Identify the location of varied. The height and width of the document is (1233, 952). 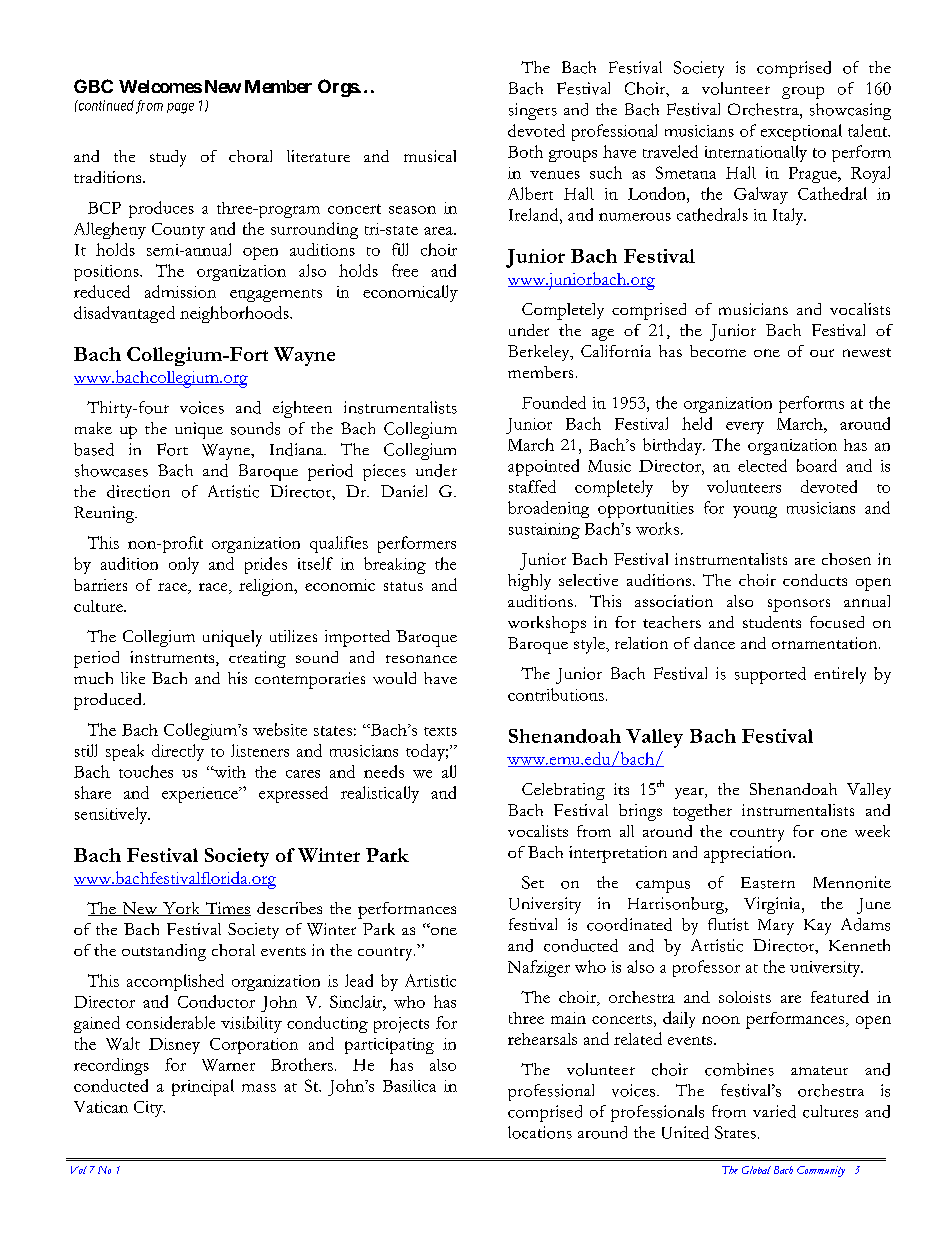
(774, 1111).
